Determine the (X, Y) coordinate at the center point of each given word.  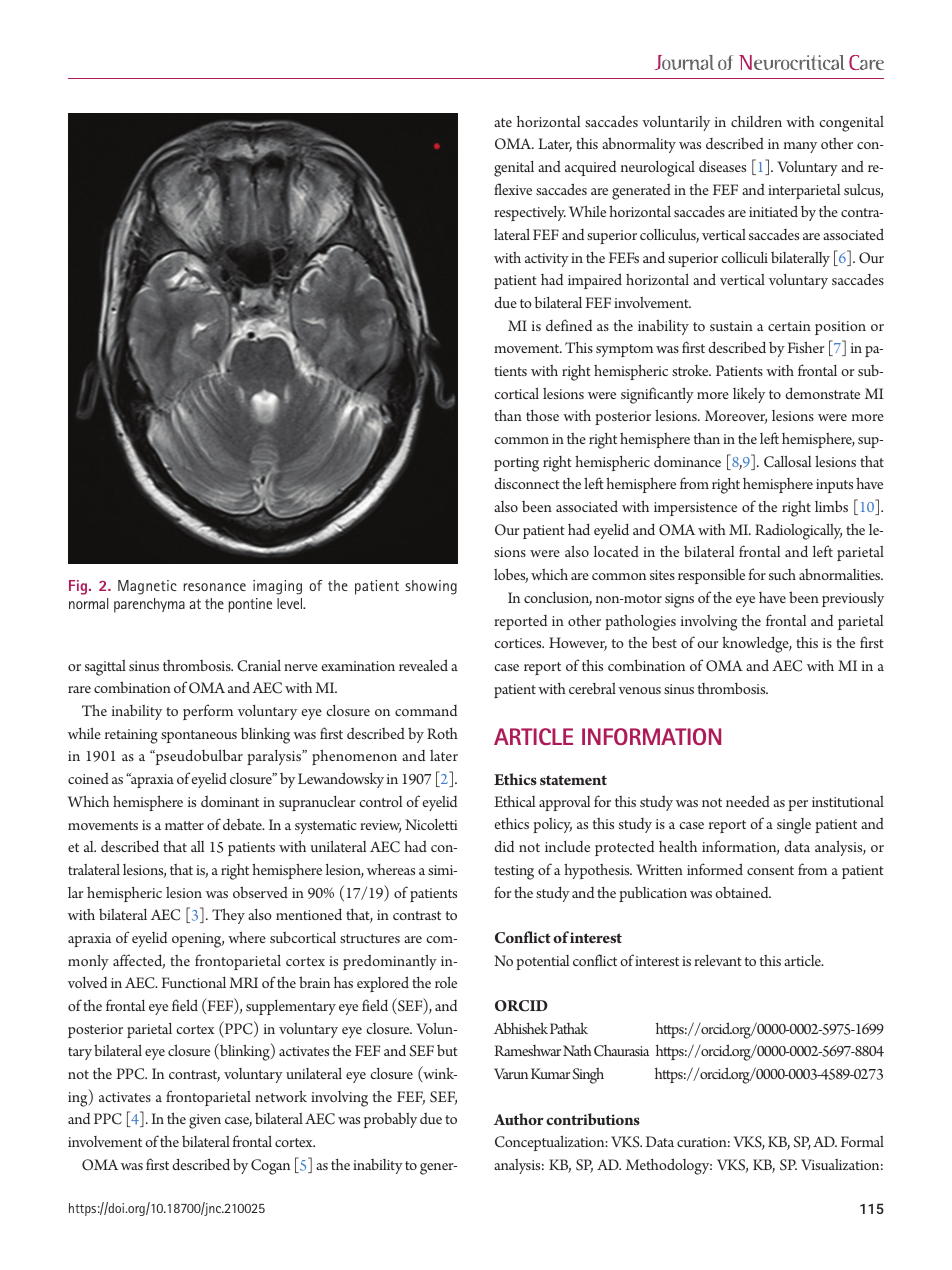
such (782, 574)
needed (748, 801)
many (800, 147)
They (228, 916)
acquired (590, 168)
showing (431, 587)
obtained (743, 892)
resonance (215, 587)
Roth (442, 733)
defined (569, 325)
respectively (530, 213)
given (205, 1121)
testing (514, 872)
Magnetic (147, 587)
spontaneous (199, 736)
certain (789, 326)
